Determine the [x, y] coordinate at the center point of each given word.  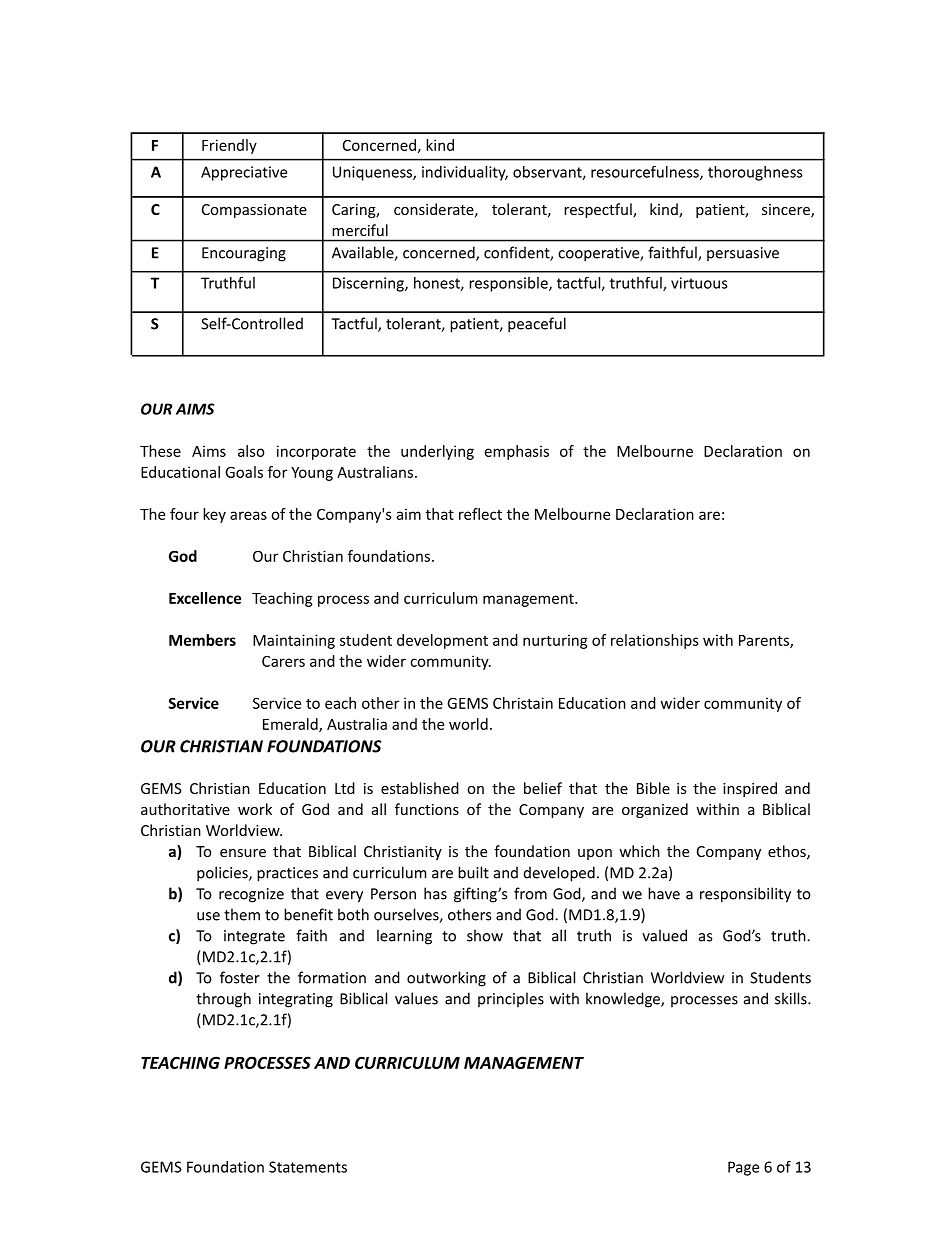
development [442, 641]
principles [511, 999]
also [251, 451]
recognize [251, 895]
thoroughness [755, 173]
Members [202, 640]
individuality [465, 173]
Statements [308, 1167]
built [473, 872]
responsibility [745, 895]
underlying [437, 452]
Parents [765, 641]
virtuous [699, 283]
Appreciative [244, 173]
